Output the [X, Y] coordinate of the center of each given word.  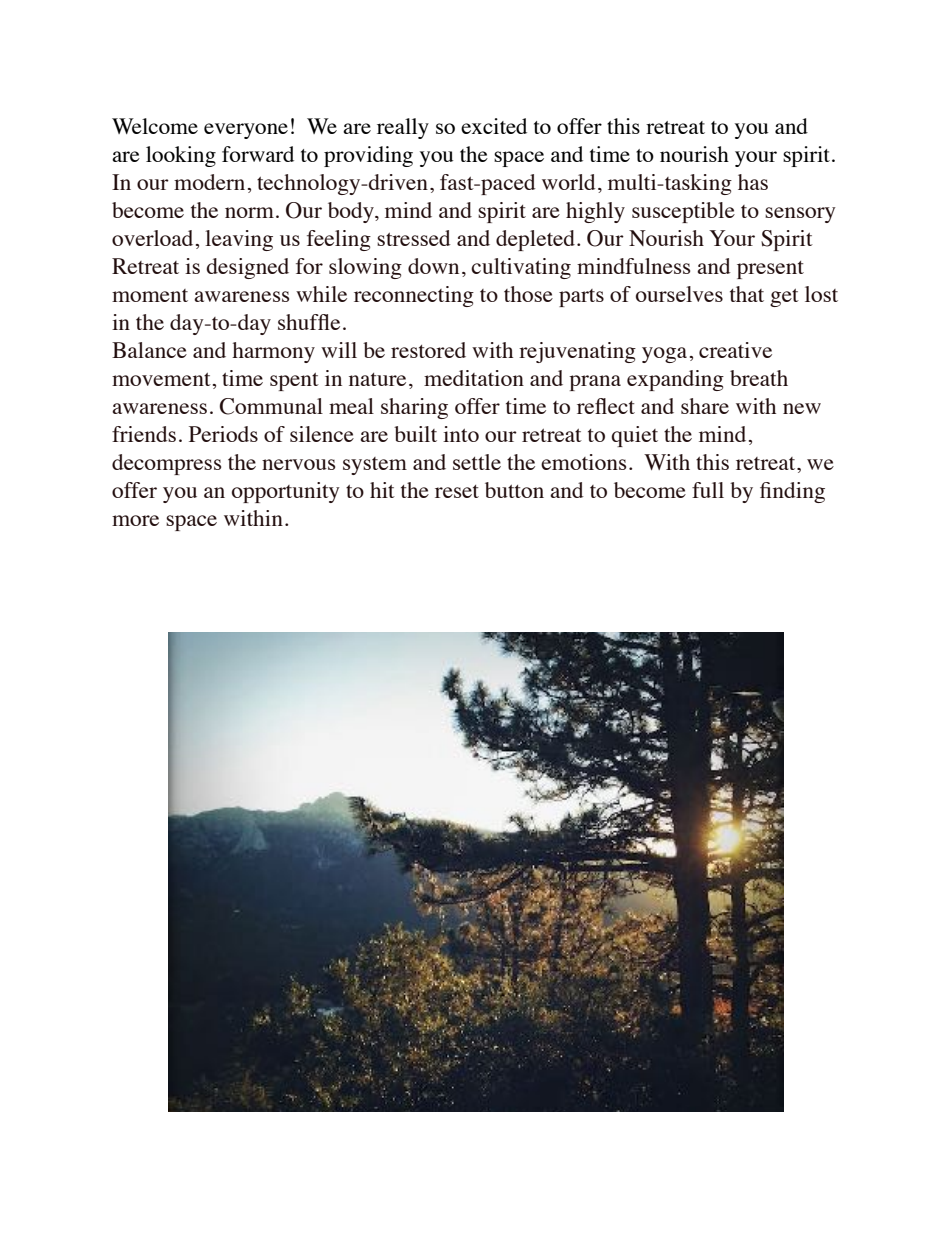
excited [494, 126]
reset [457, 491]
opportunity [286, 492]
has [753, 182]
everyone [246, 131]
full [708, 490]
